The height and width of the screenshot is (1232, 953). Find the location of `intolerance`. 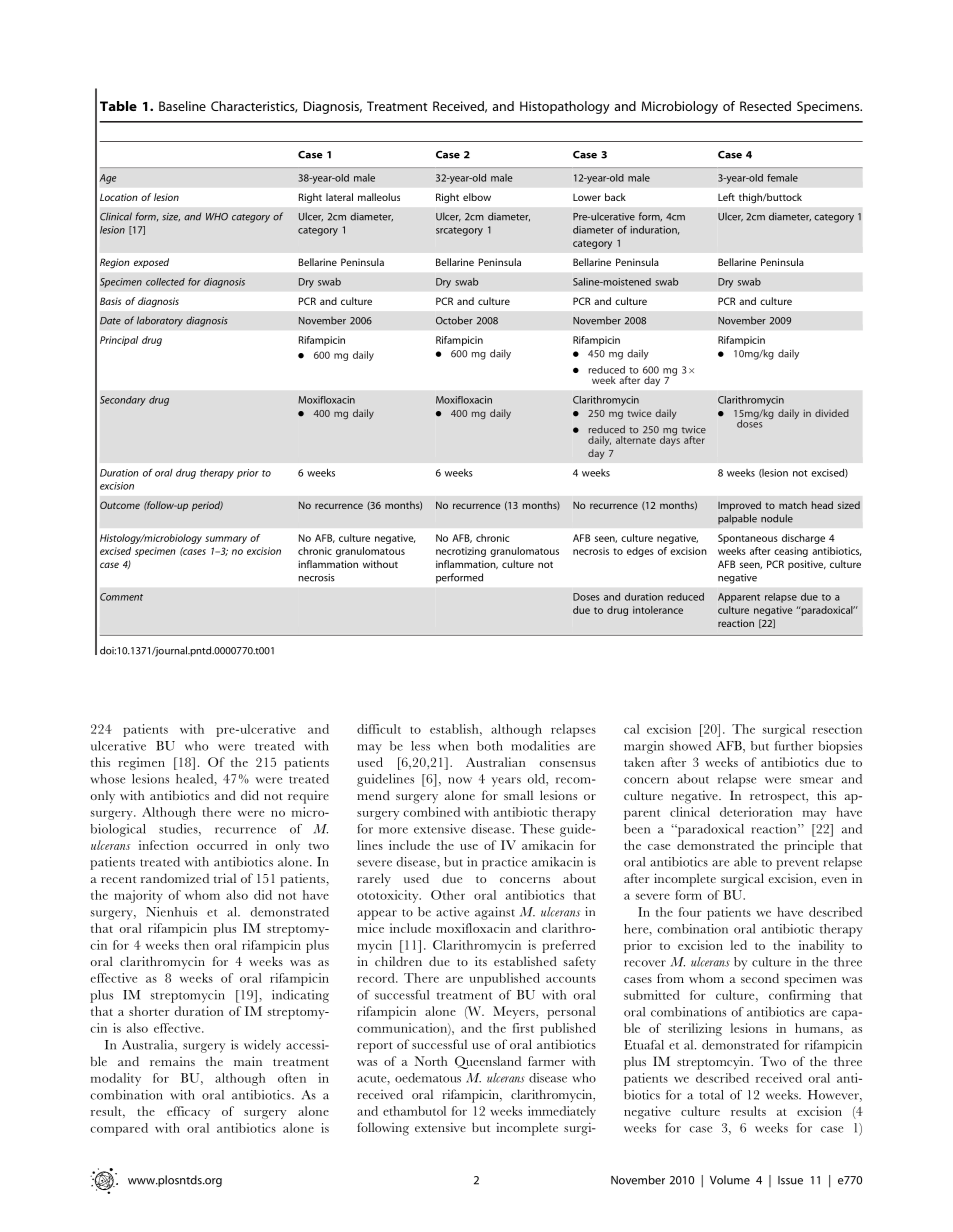

intolerance is located at coordinates (658, 610).
